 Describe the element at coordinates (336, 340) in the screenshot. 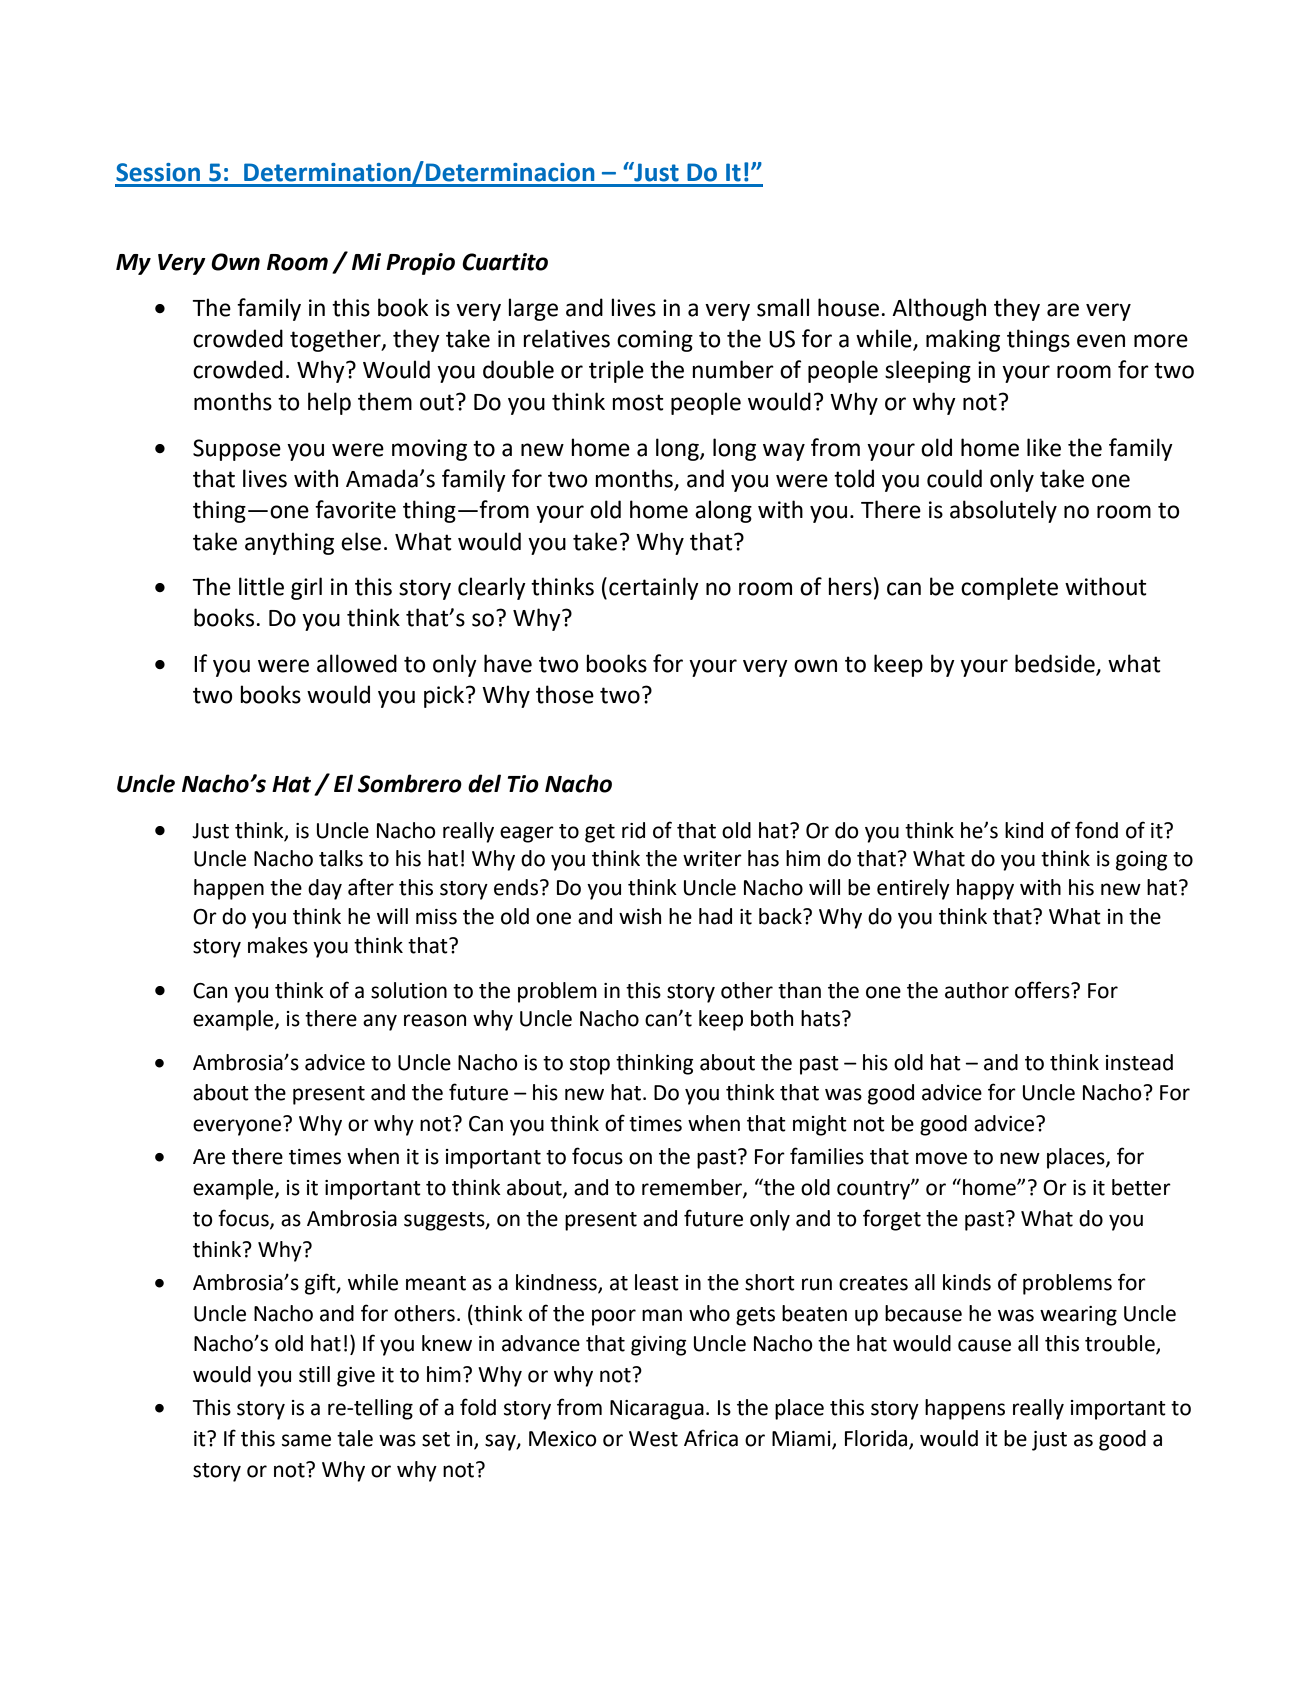

I see `together` at that location.
